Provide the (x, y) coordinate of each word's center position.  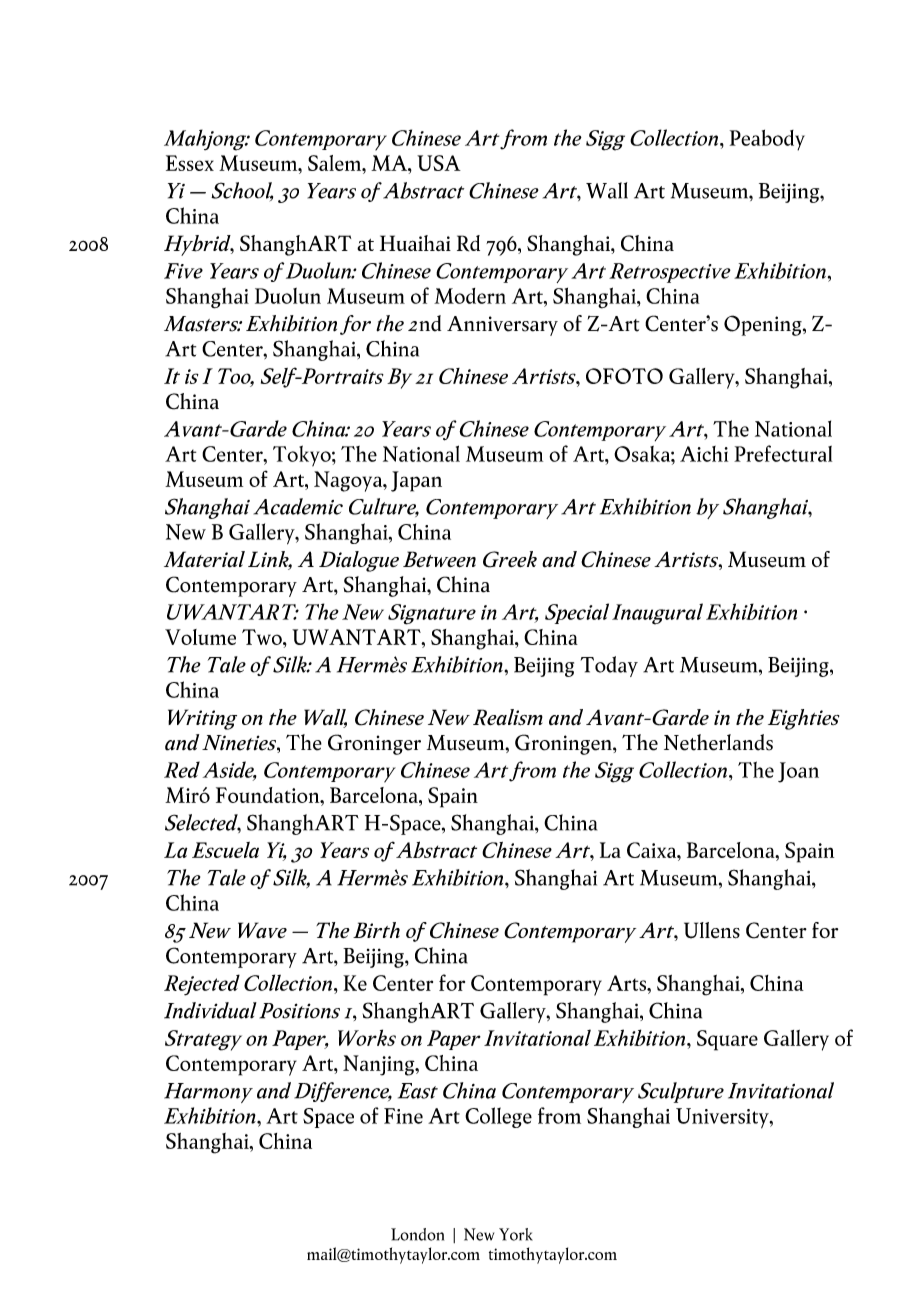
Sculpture (681, 1092)
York (516, 1234)
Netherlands (718, 742)
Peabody (767, 140)
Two (263, 637)
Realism (508, 717)
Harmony (208, 1093)
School (242, 191)
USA (439, 163)
